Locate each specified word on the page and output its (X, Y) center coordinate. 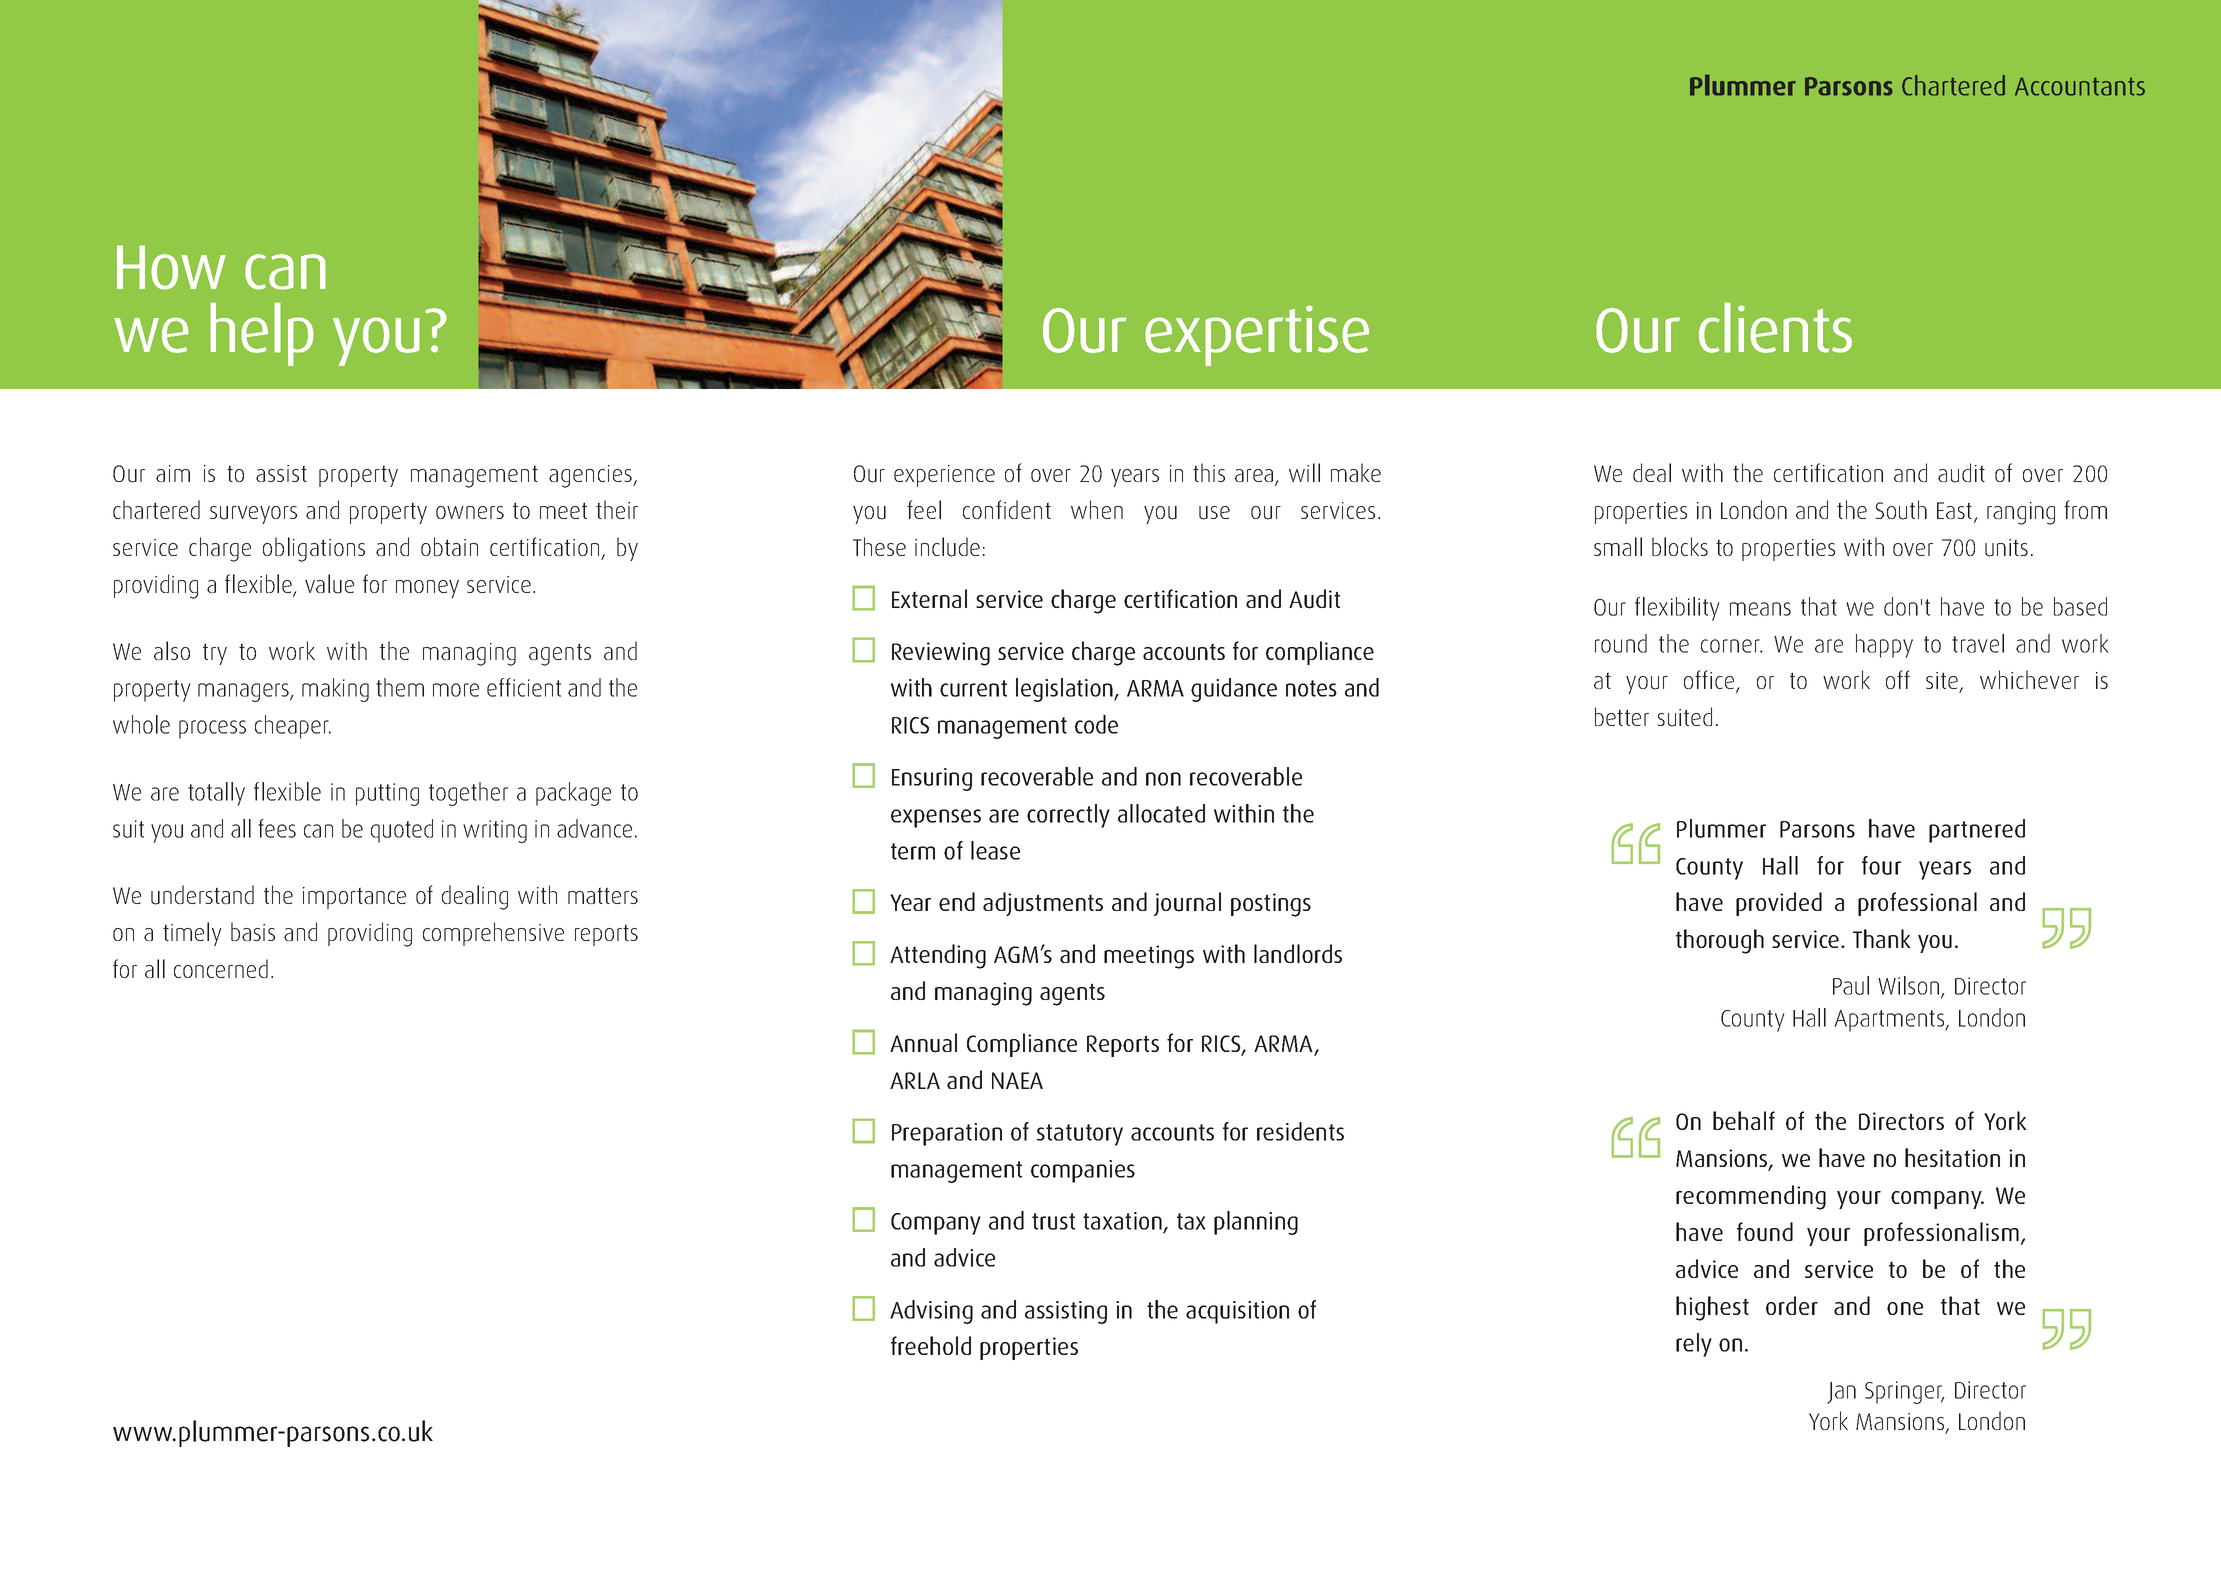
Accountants (2080, 86)
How (171, 267)
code (1096, 724)
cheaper (293, 727)
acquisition (1237, 1312)
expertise (1257, 335)
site (1942, 680)
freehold (931, 1345)
